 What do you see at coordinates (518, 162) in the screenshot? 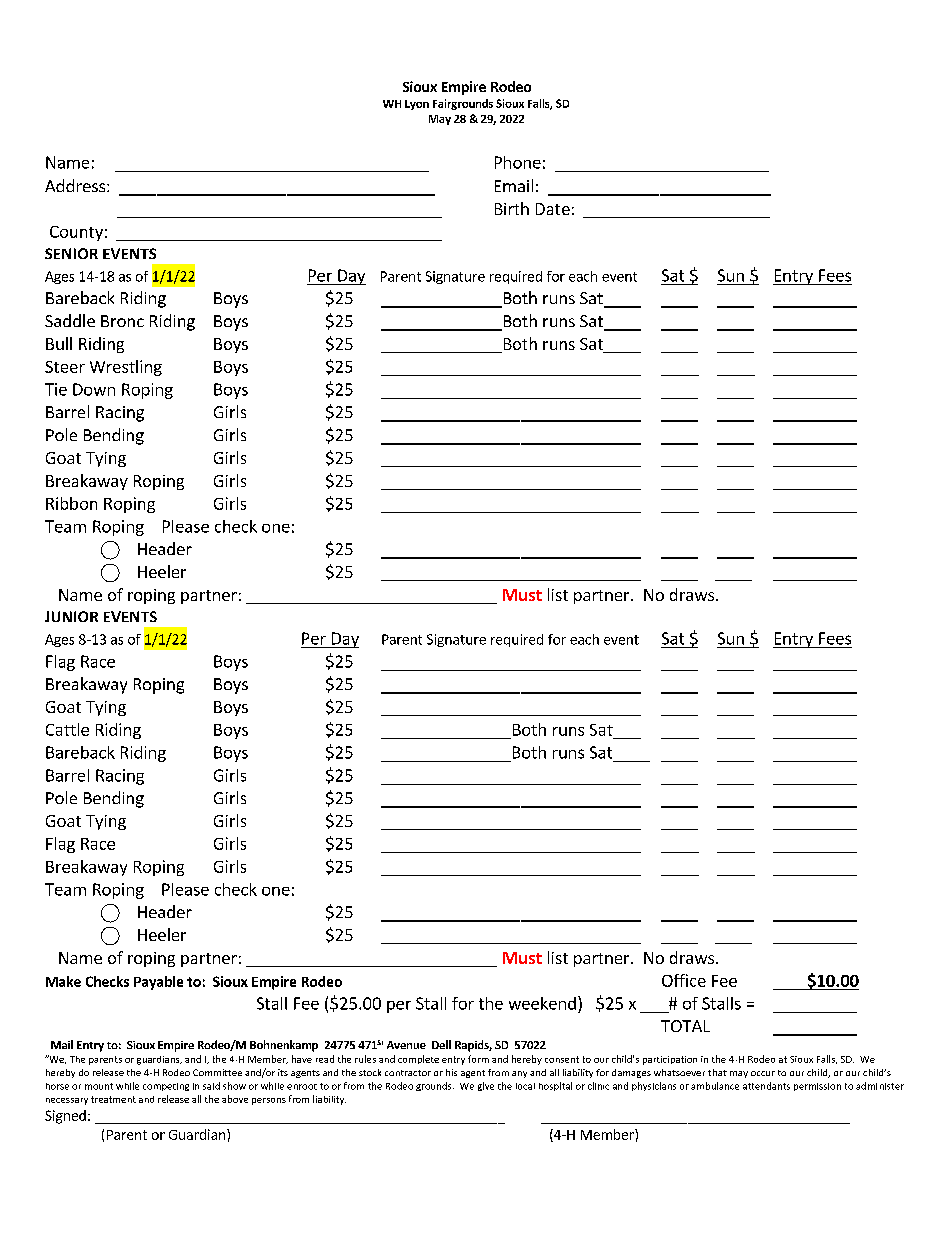
I see `Phone` at bounding box center [518, 162].
